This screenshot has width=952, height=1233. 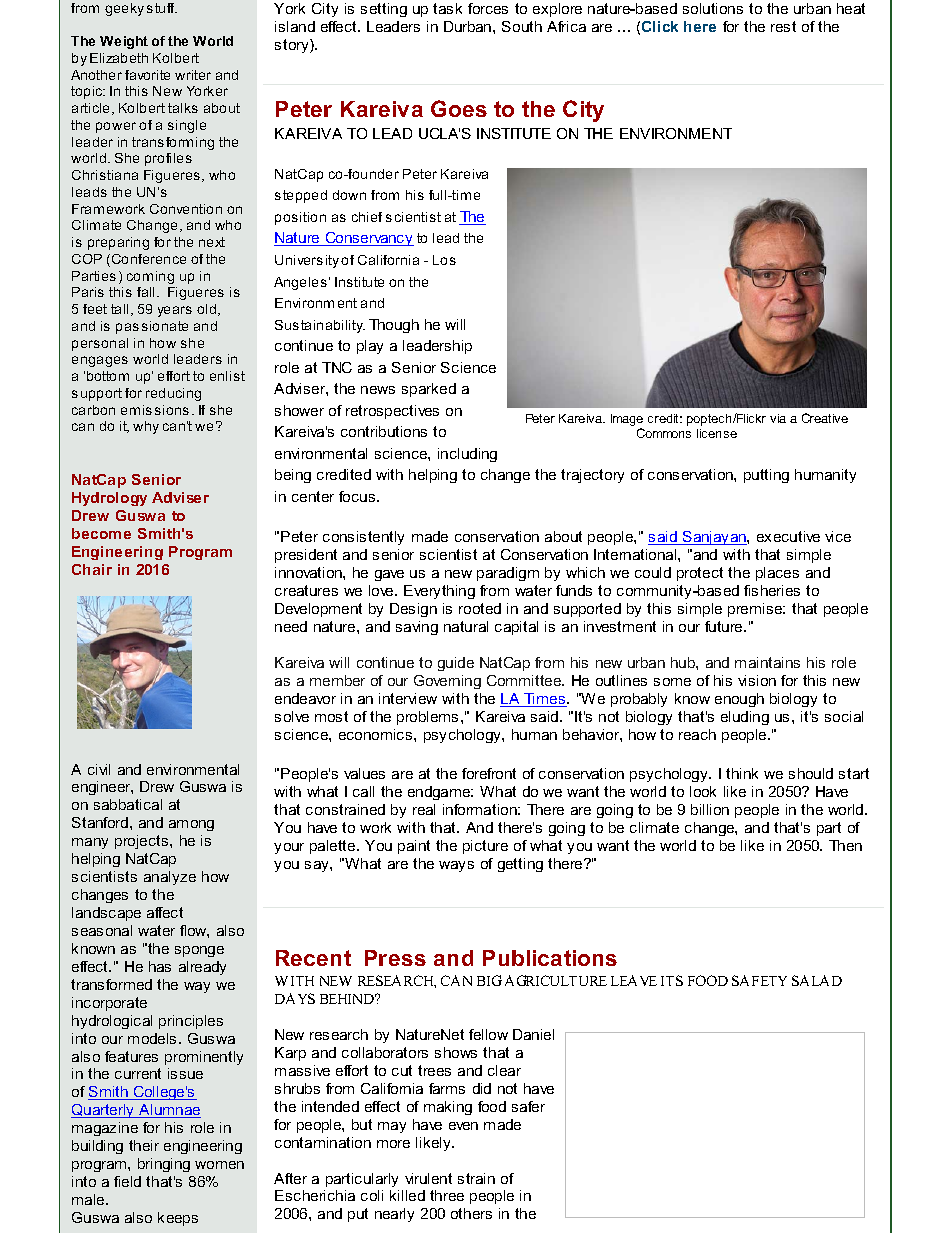 What do you see at coordinates (783, 26) in the screenshot?
I see `rest` at bounding box center [783, 26].
